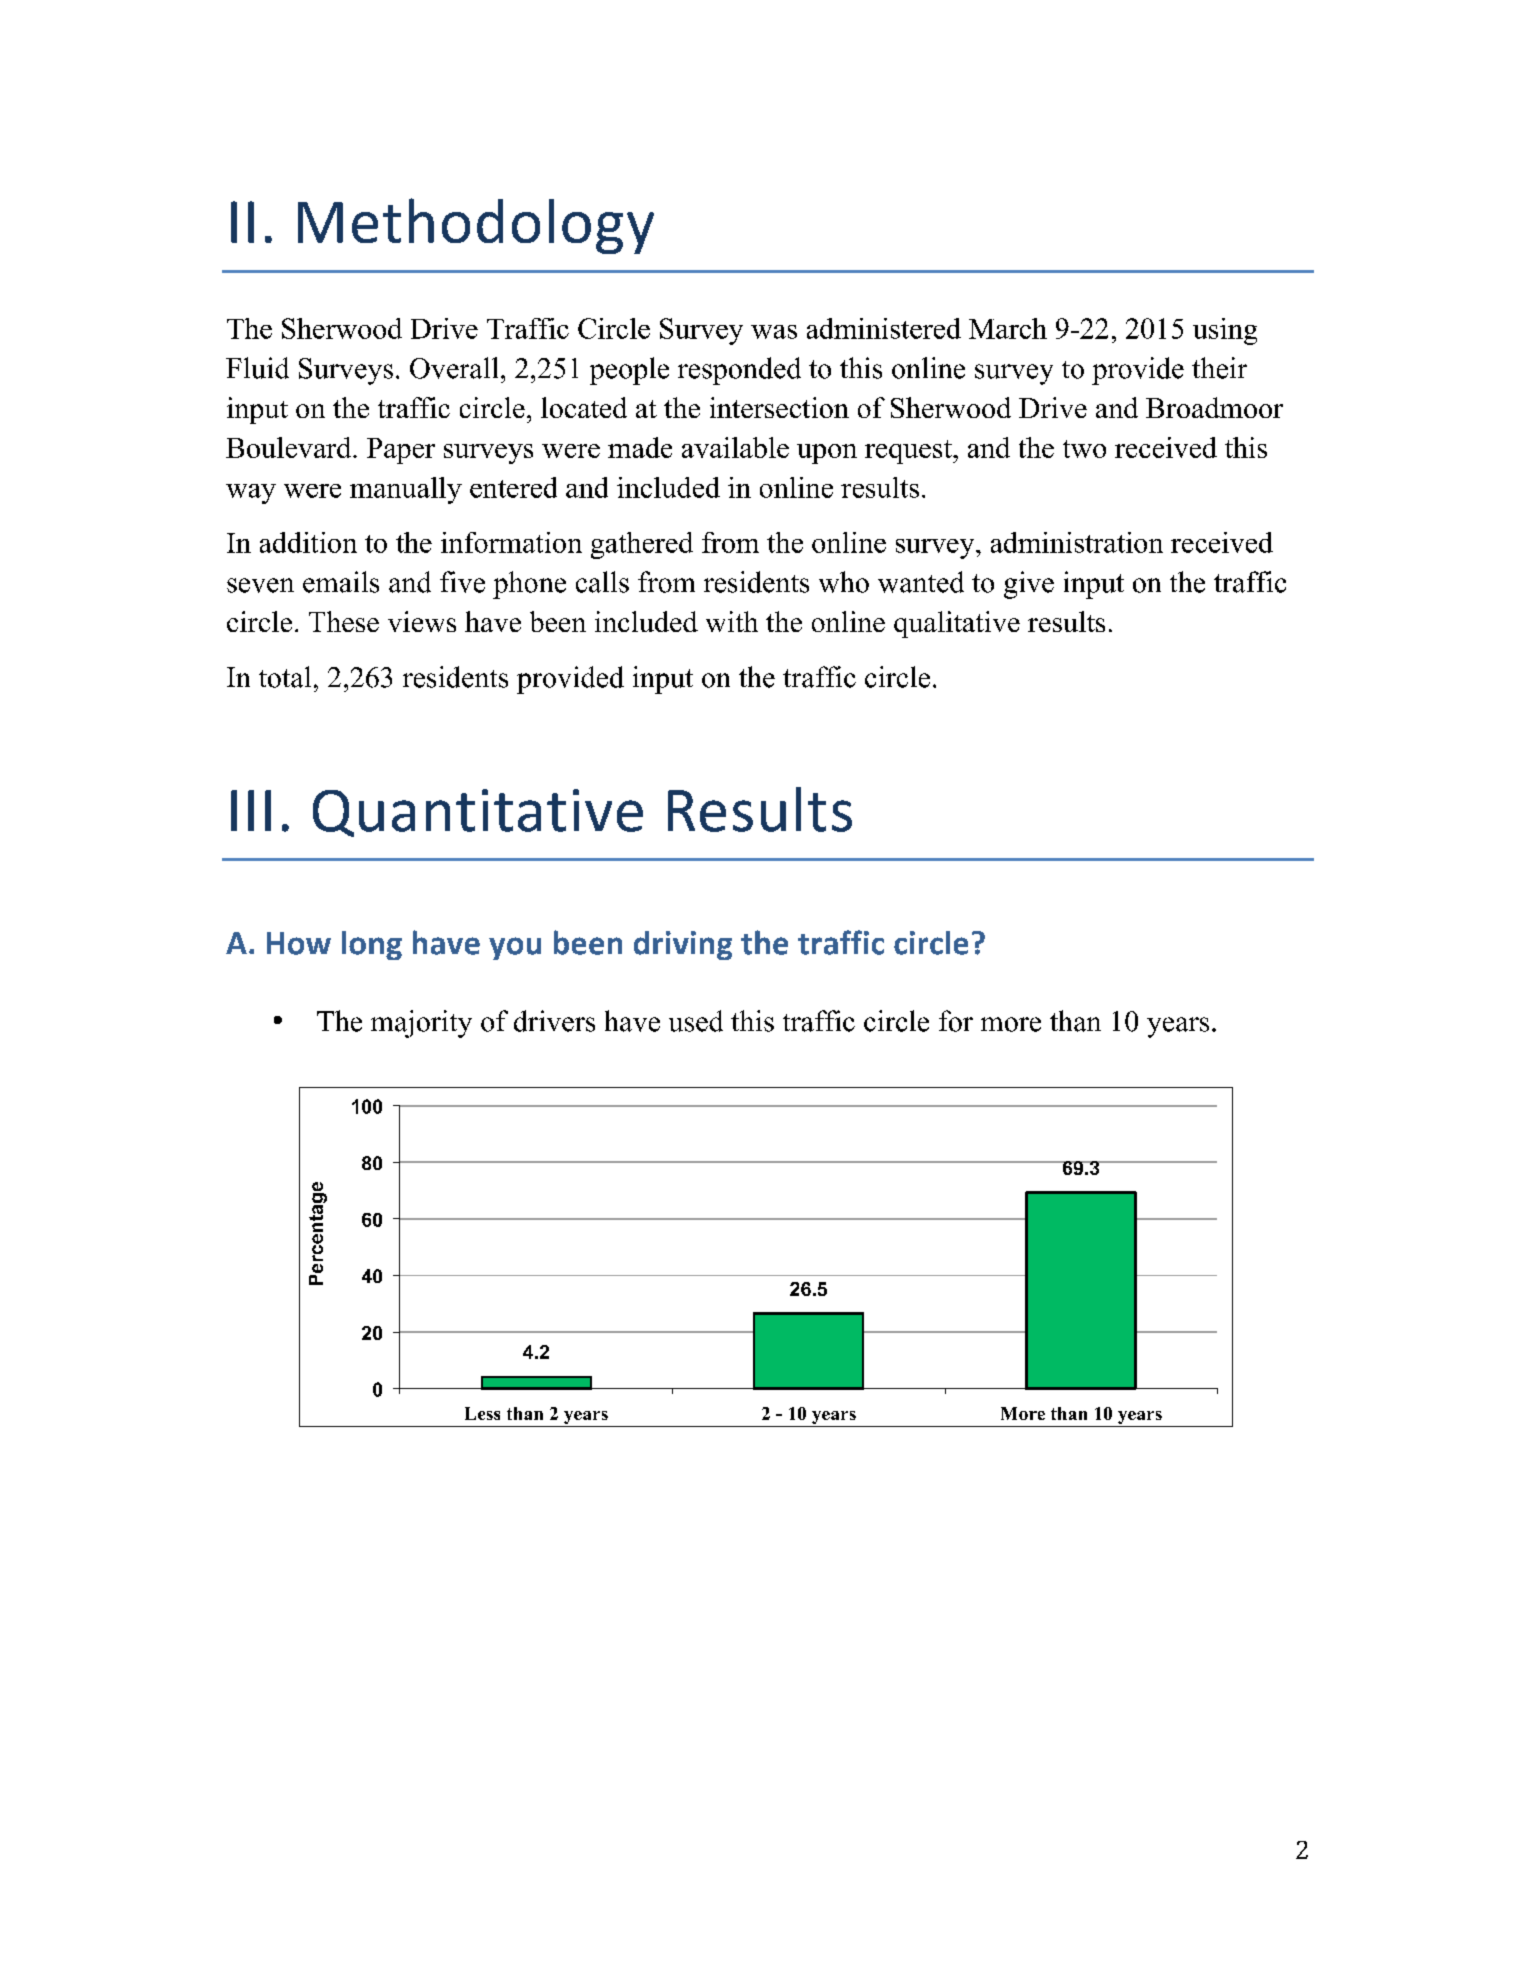  I want to click on their, so click(1219, 368).
